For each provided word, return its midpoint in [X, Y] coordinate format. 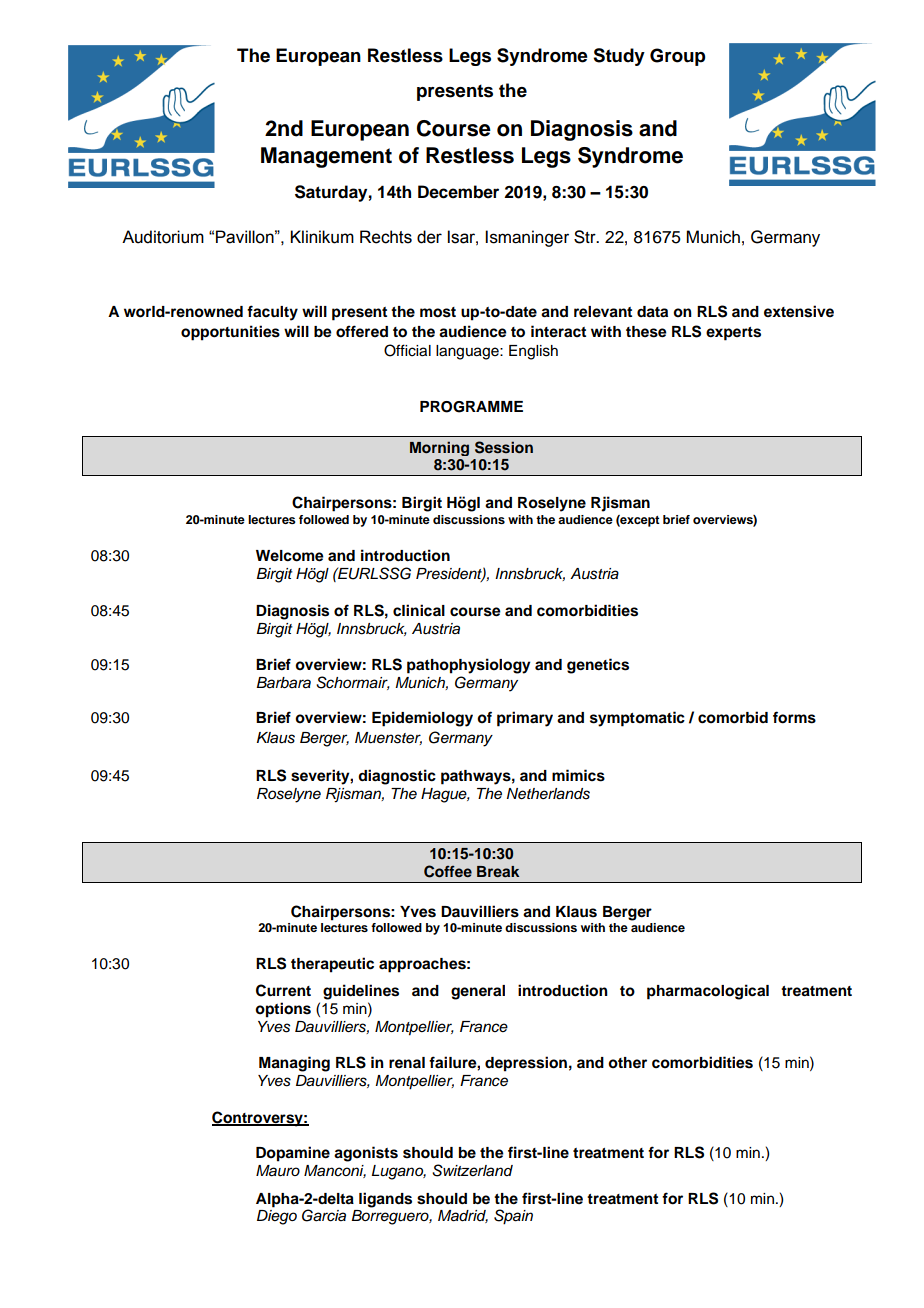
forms [794, 717]
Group [677, 57]
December [458, 192]
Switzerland [472, 1170]
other [627, 1063]
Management [326, 157]
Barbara [283, 683]
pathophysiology [469, 666]
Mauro [278, 1171]
